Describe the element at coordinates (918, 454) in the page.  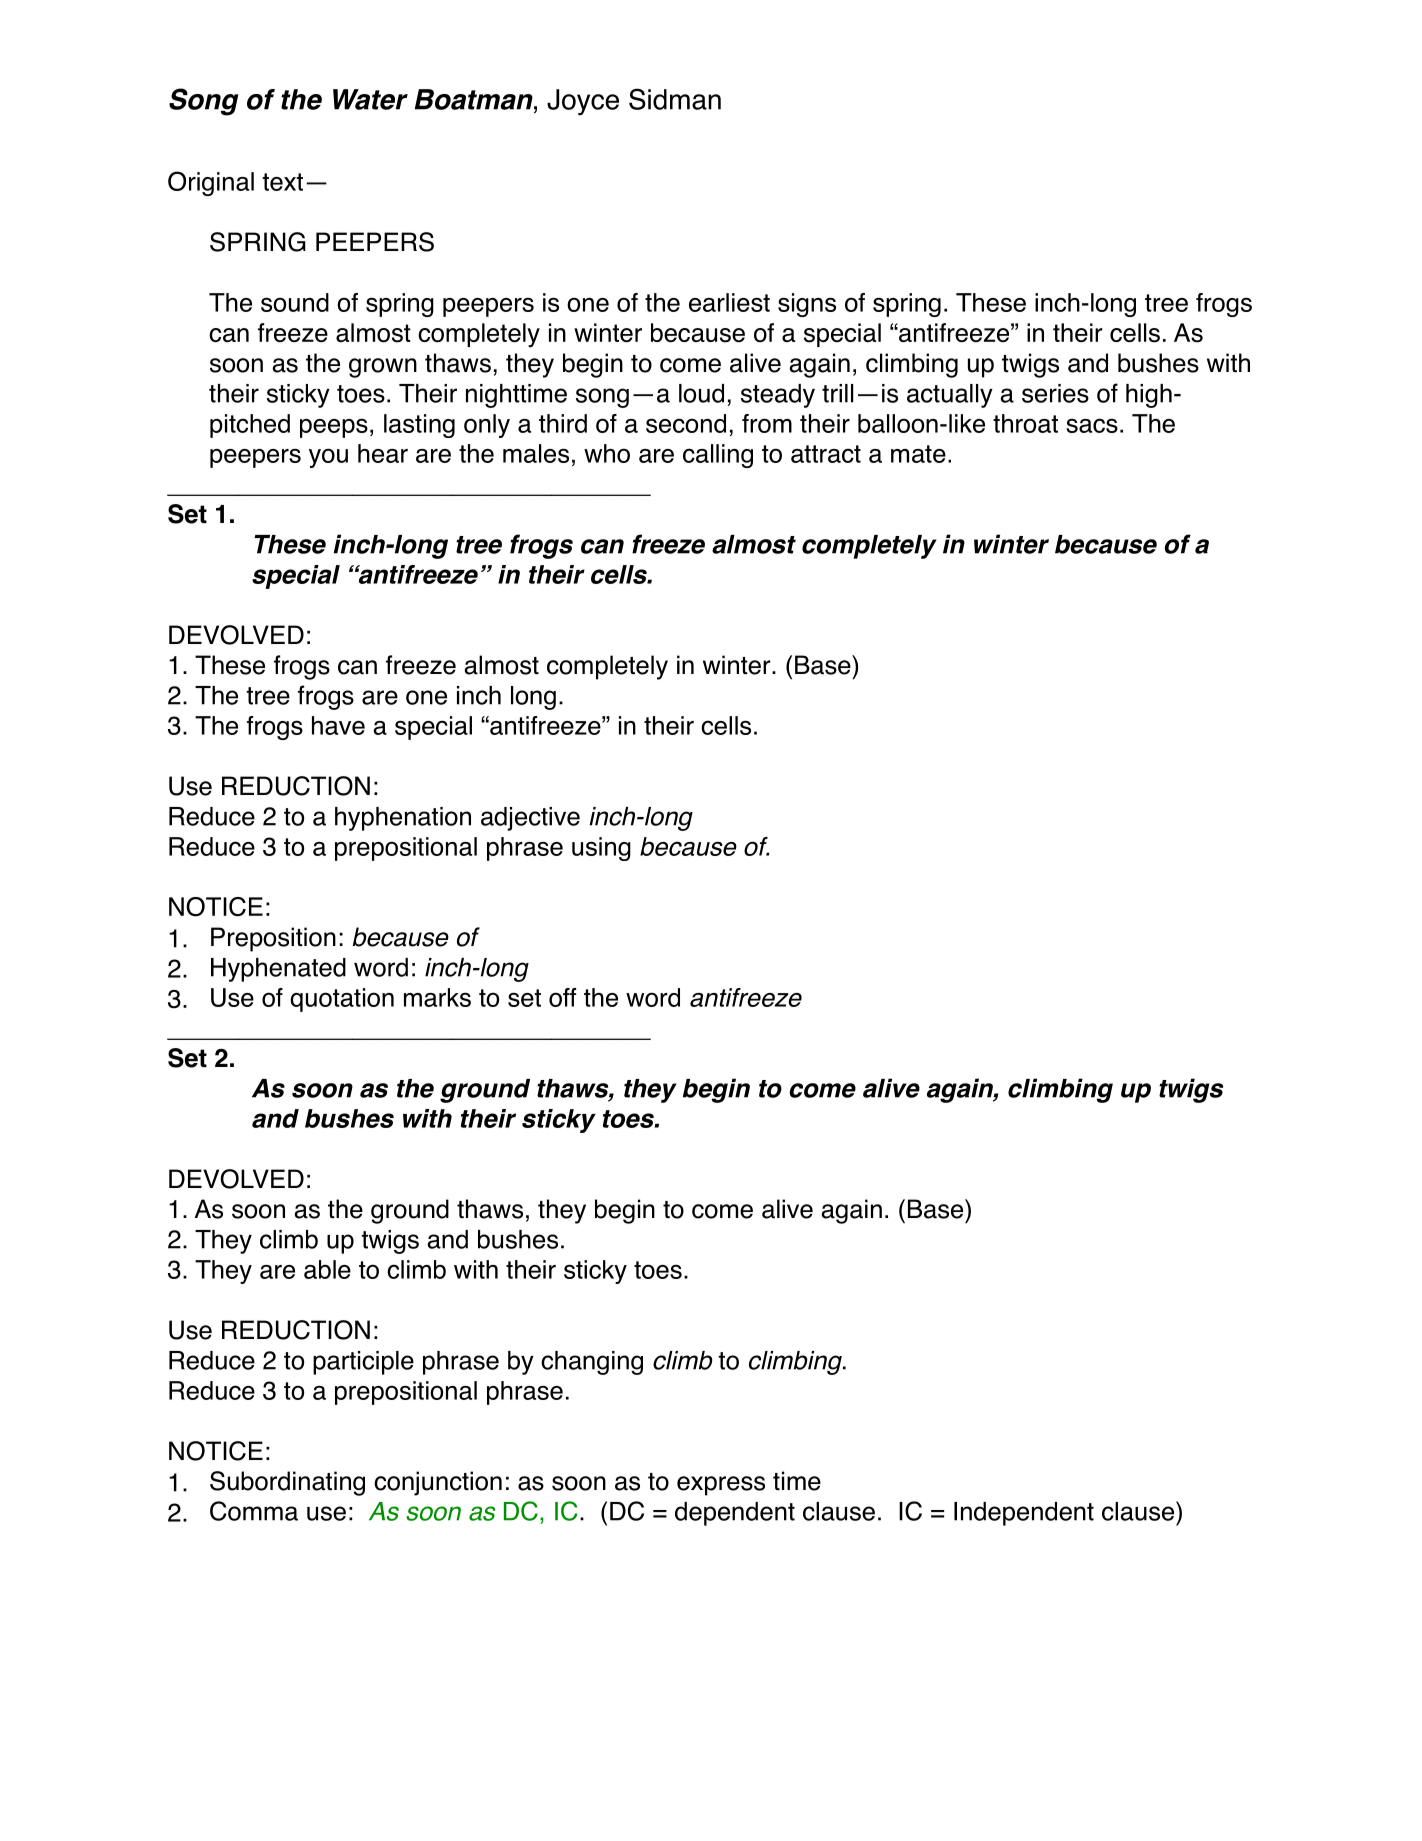
I see `mate` at that location.
